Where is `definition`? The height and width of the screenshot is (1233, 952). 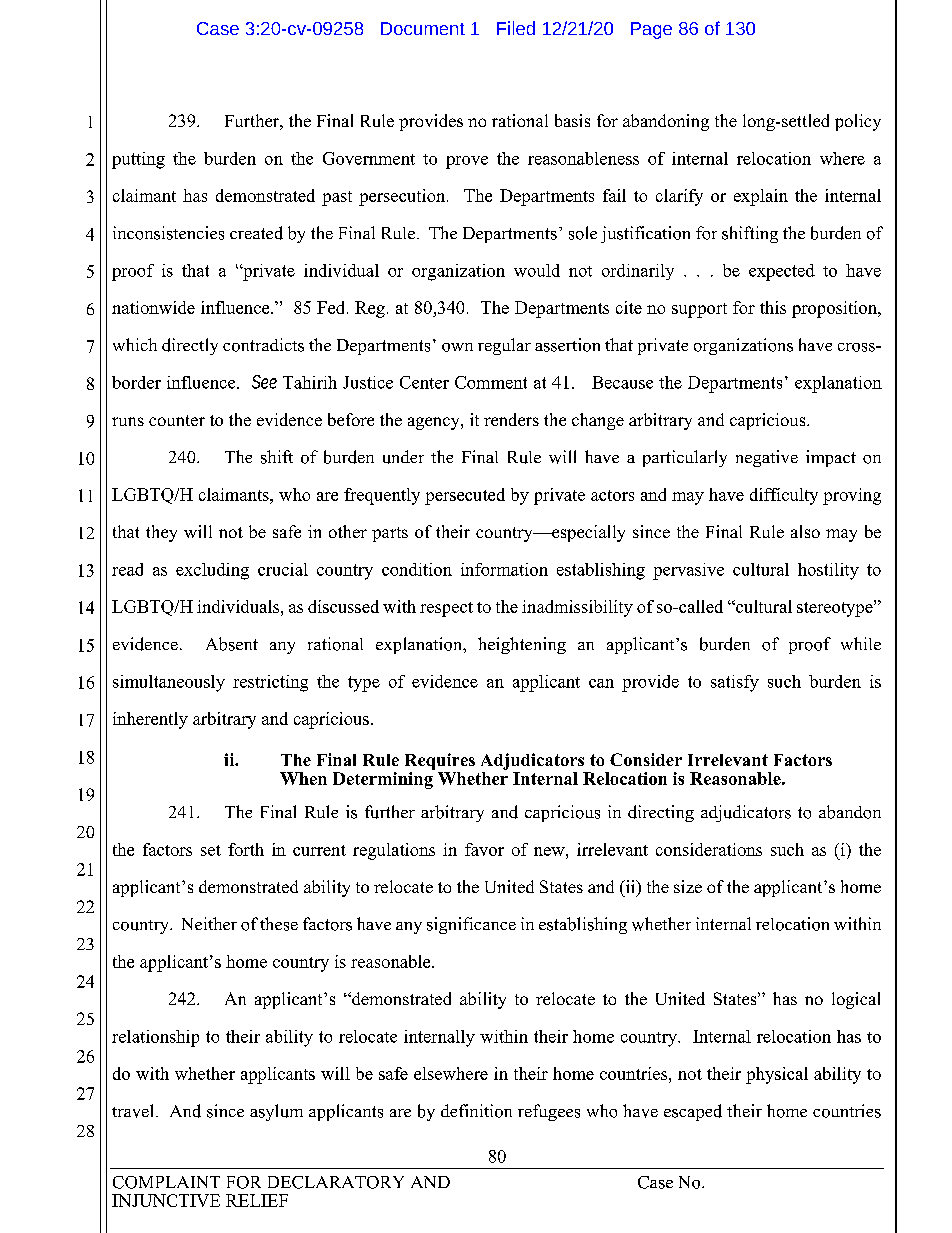
definition is located at coordinates (476, 1111).
